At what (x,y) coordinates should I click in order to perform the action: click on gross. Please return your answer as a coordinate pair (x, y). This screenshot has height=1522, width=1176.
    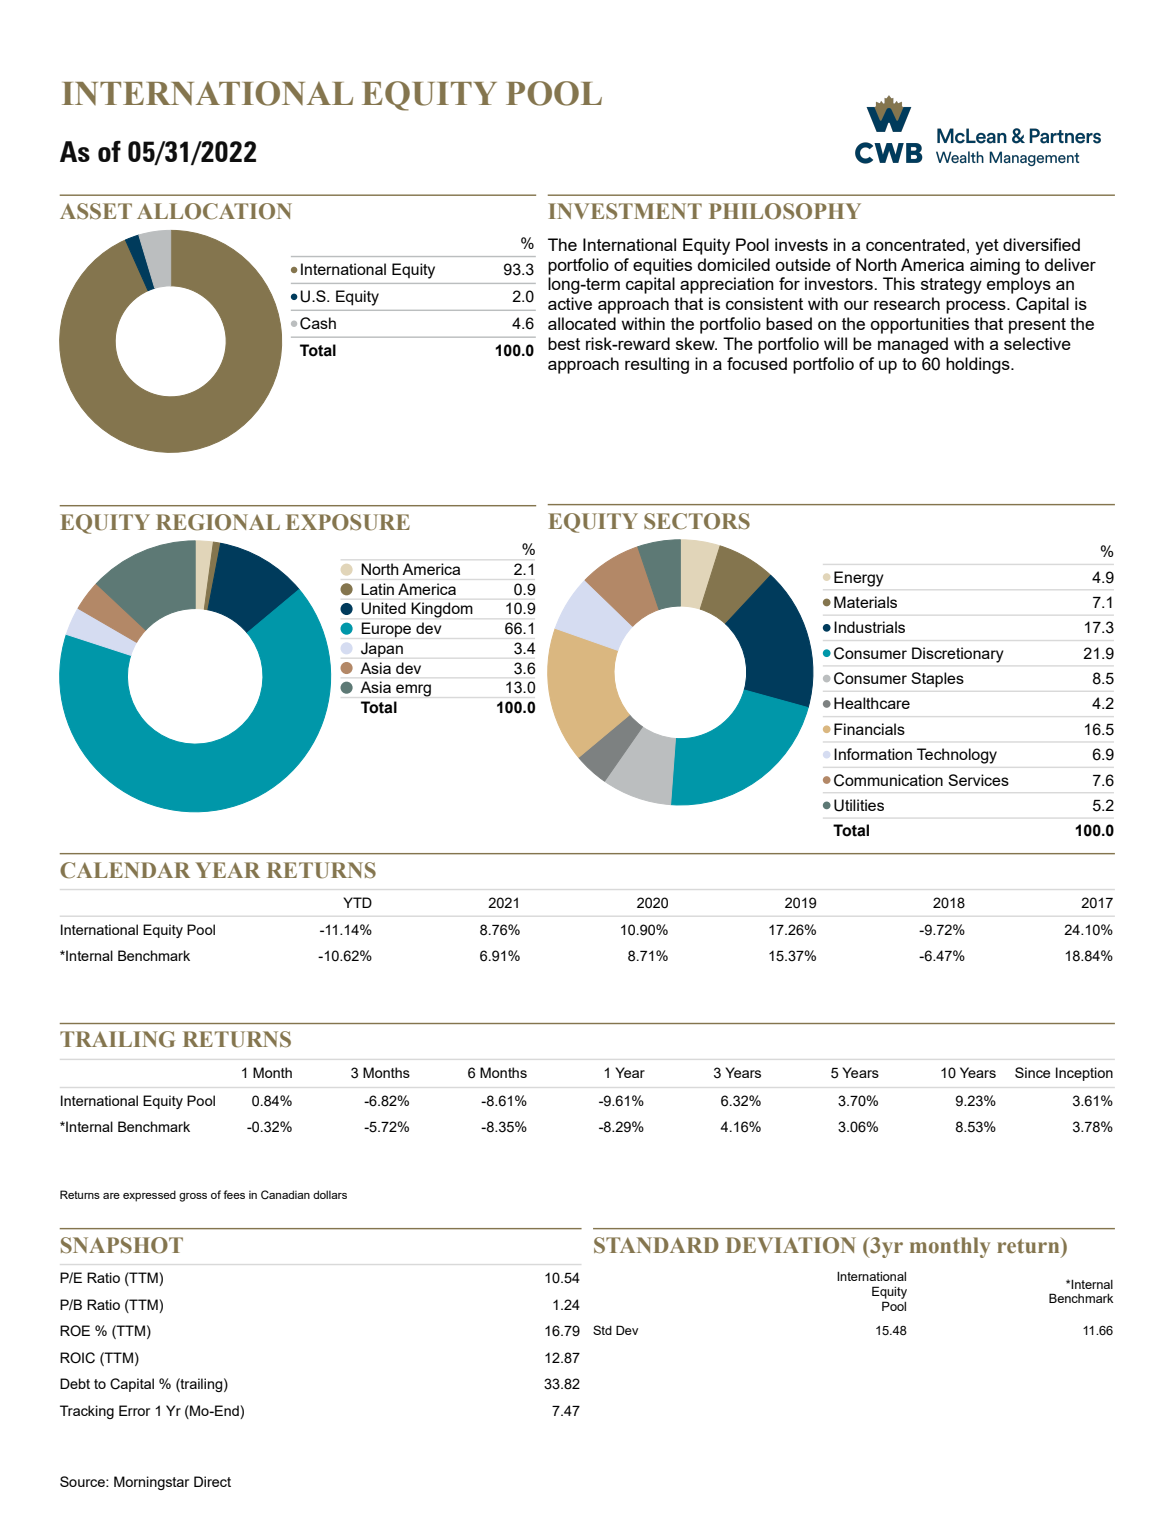
    Looking at the image, I should click on (193, 1197).
